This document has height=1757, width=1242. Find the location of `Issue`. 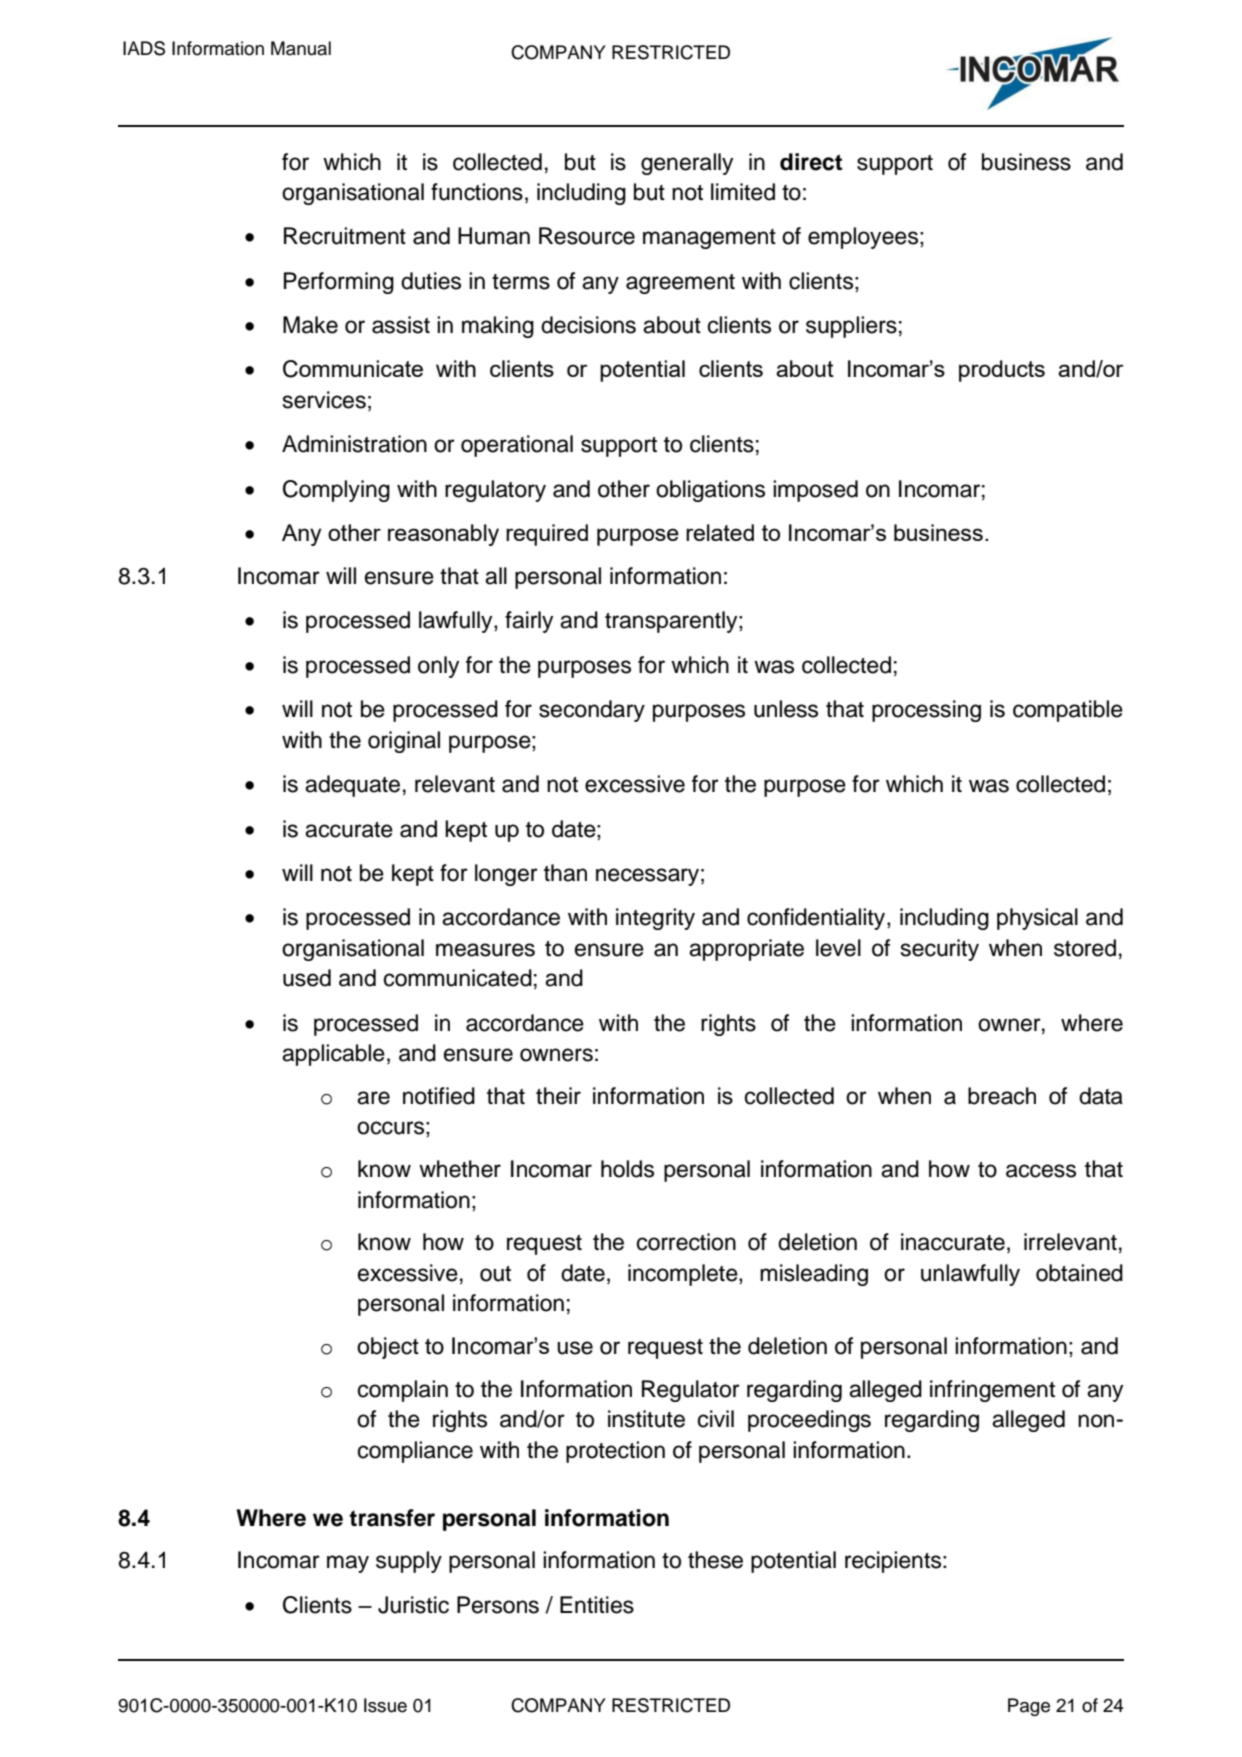

Issue is located at coordinates (385, 1705).
